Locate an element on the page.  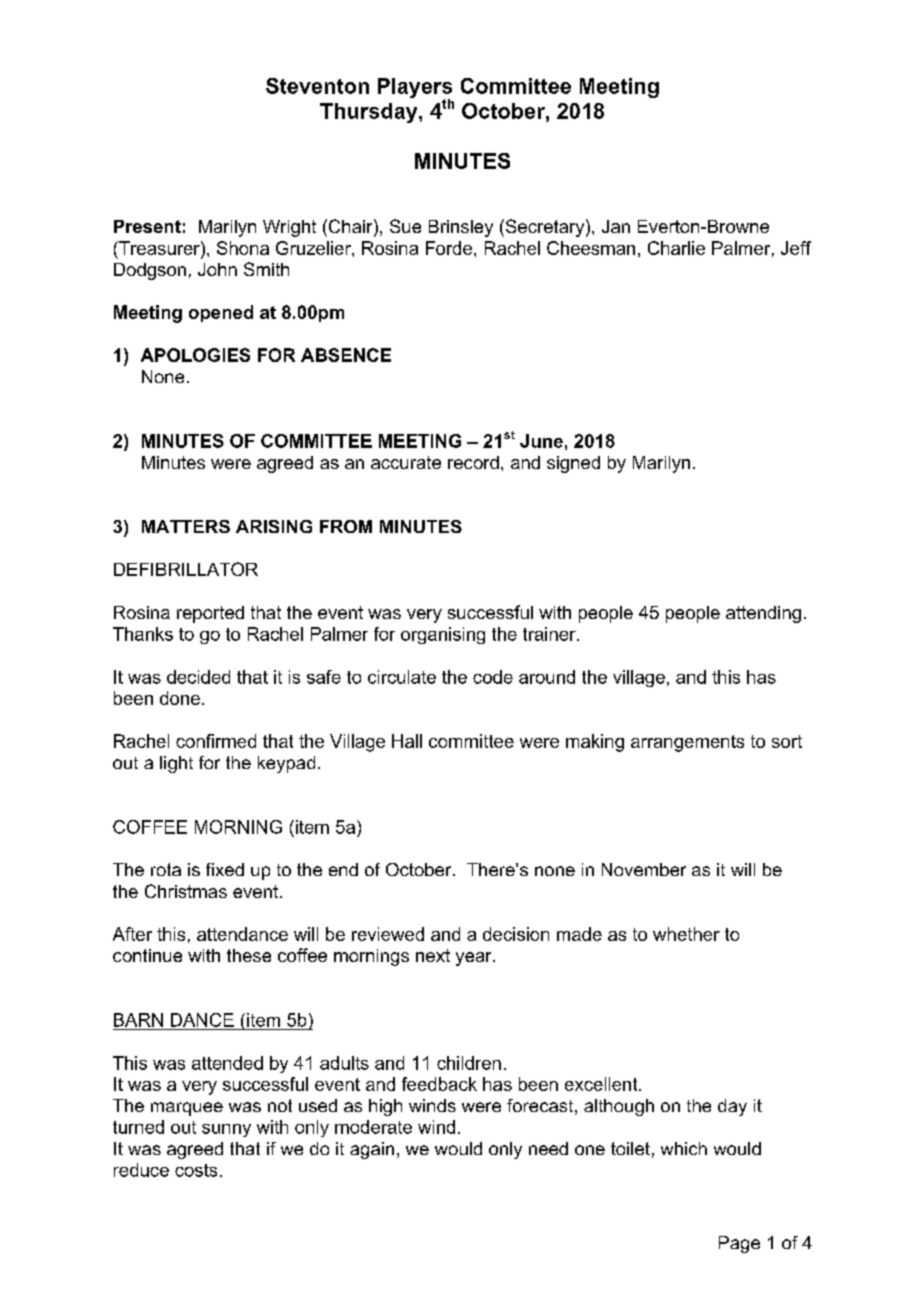
signed is located at coordinates (573, 464).
